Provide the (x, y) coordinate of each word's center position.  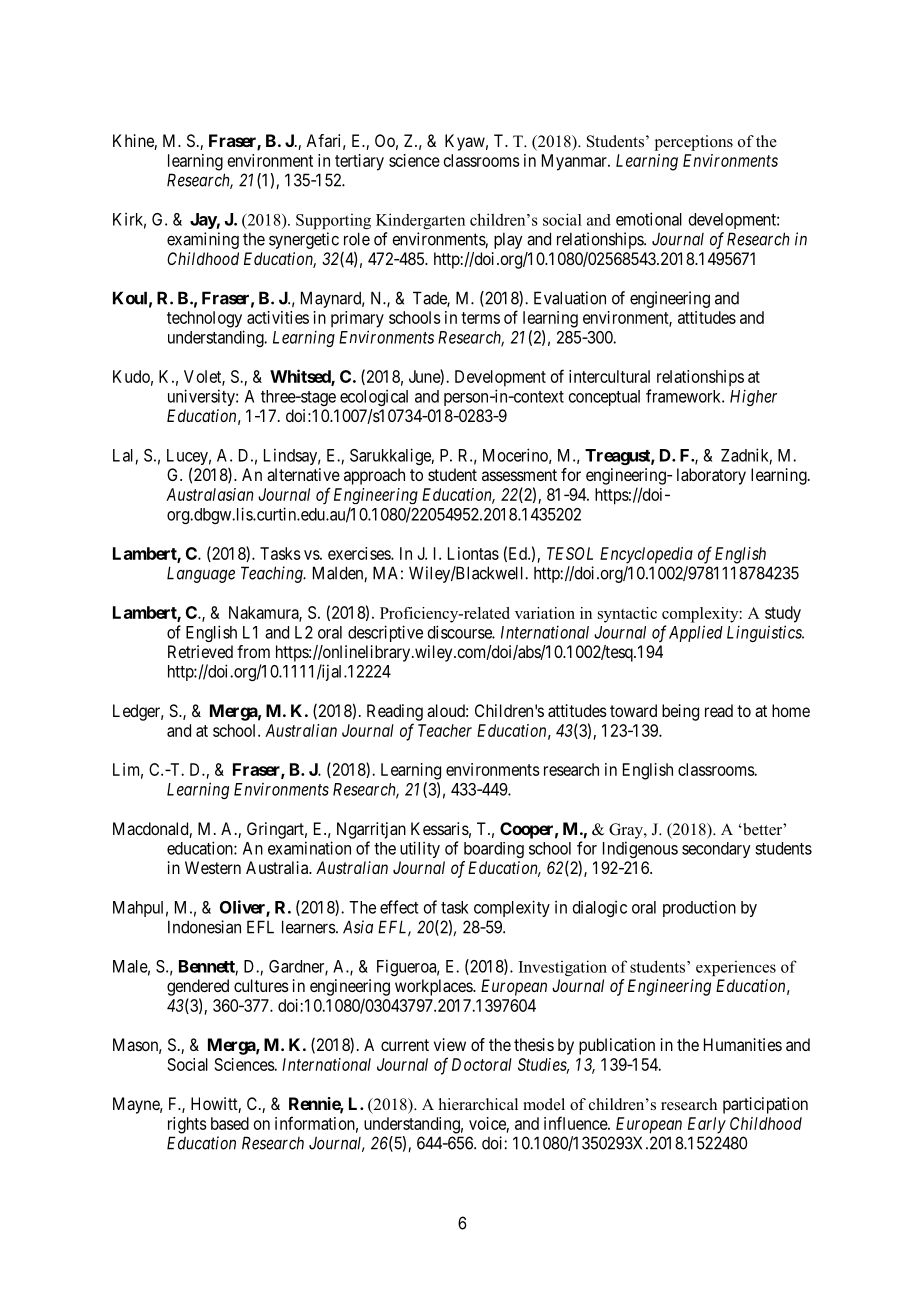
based (230, 1123)
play (508, 240)
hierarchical (478, 1104)
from (253, 651)
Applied (696, 633)
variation (545, 613)
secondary (716, 850)
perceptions (694, 143)
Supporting (333, 221)
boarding (494, 850)
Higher (753, 397)
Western (213, 867)
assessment (519, 475)
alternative (303, 474)
